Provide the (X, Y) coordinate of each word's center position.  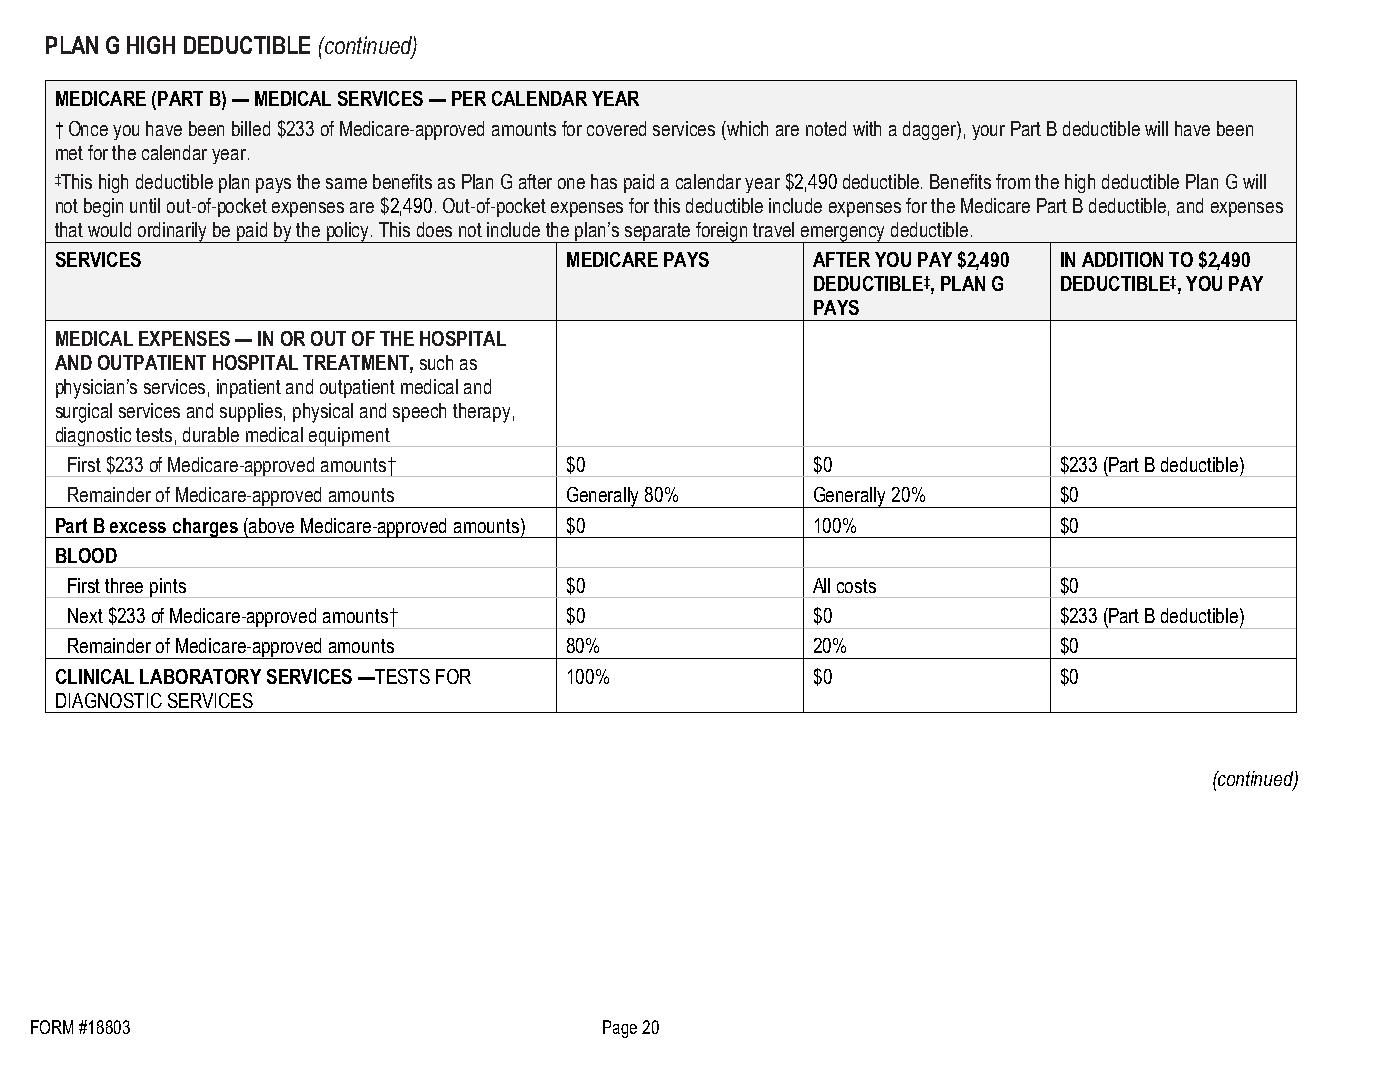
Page (620, 1029)
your (988, 132)
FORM (52, 1027)
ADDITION (1122, 259)
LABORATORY (200, 676)
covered (616, 128)
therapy (481, 413)
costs (856, 586)
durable (211, 434)
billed (251, 128)
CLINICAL (95, 676)
